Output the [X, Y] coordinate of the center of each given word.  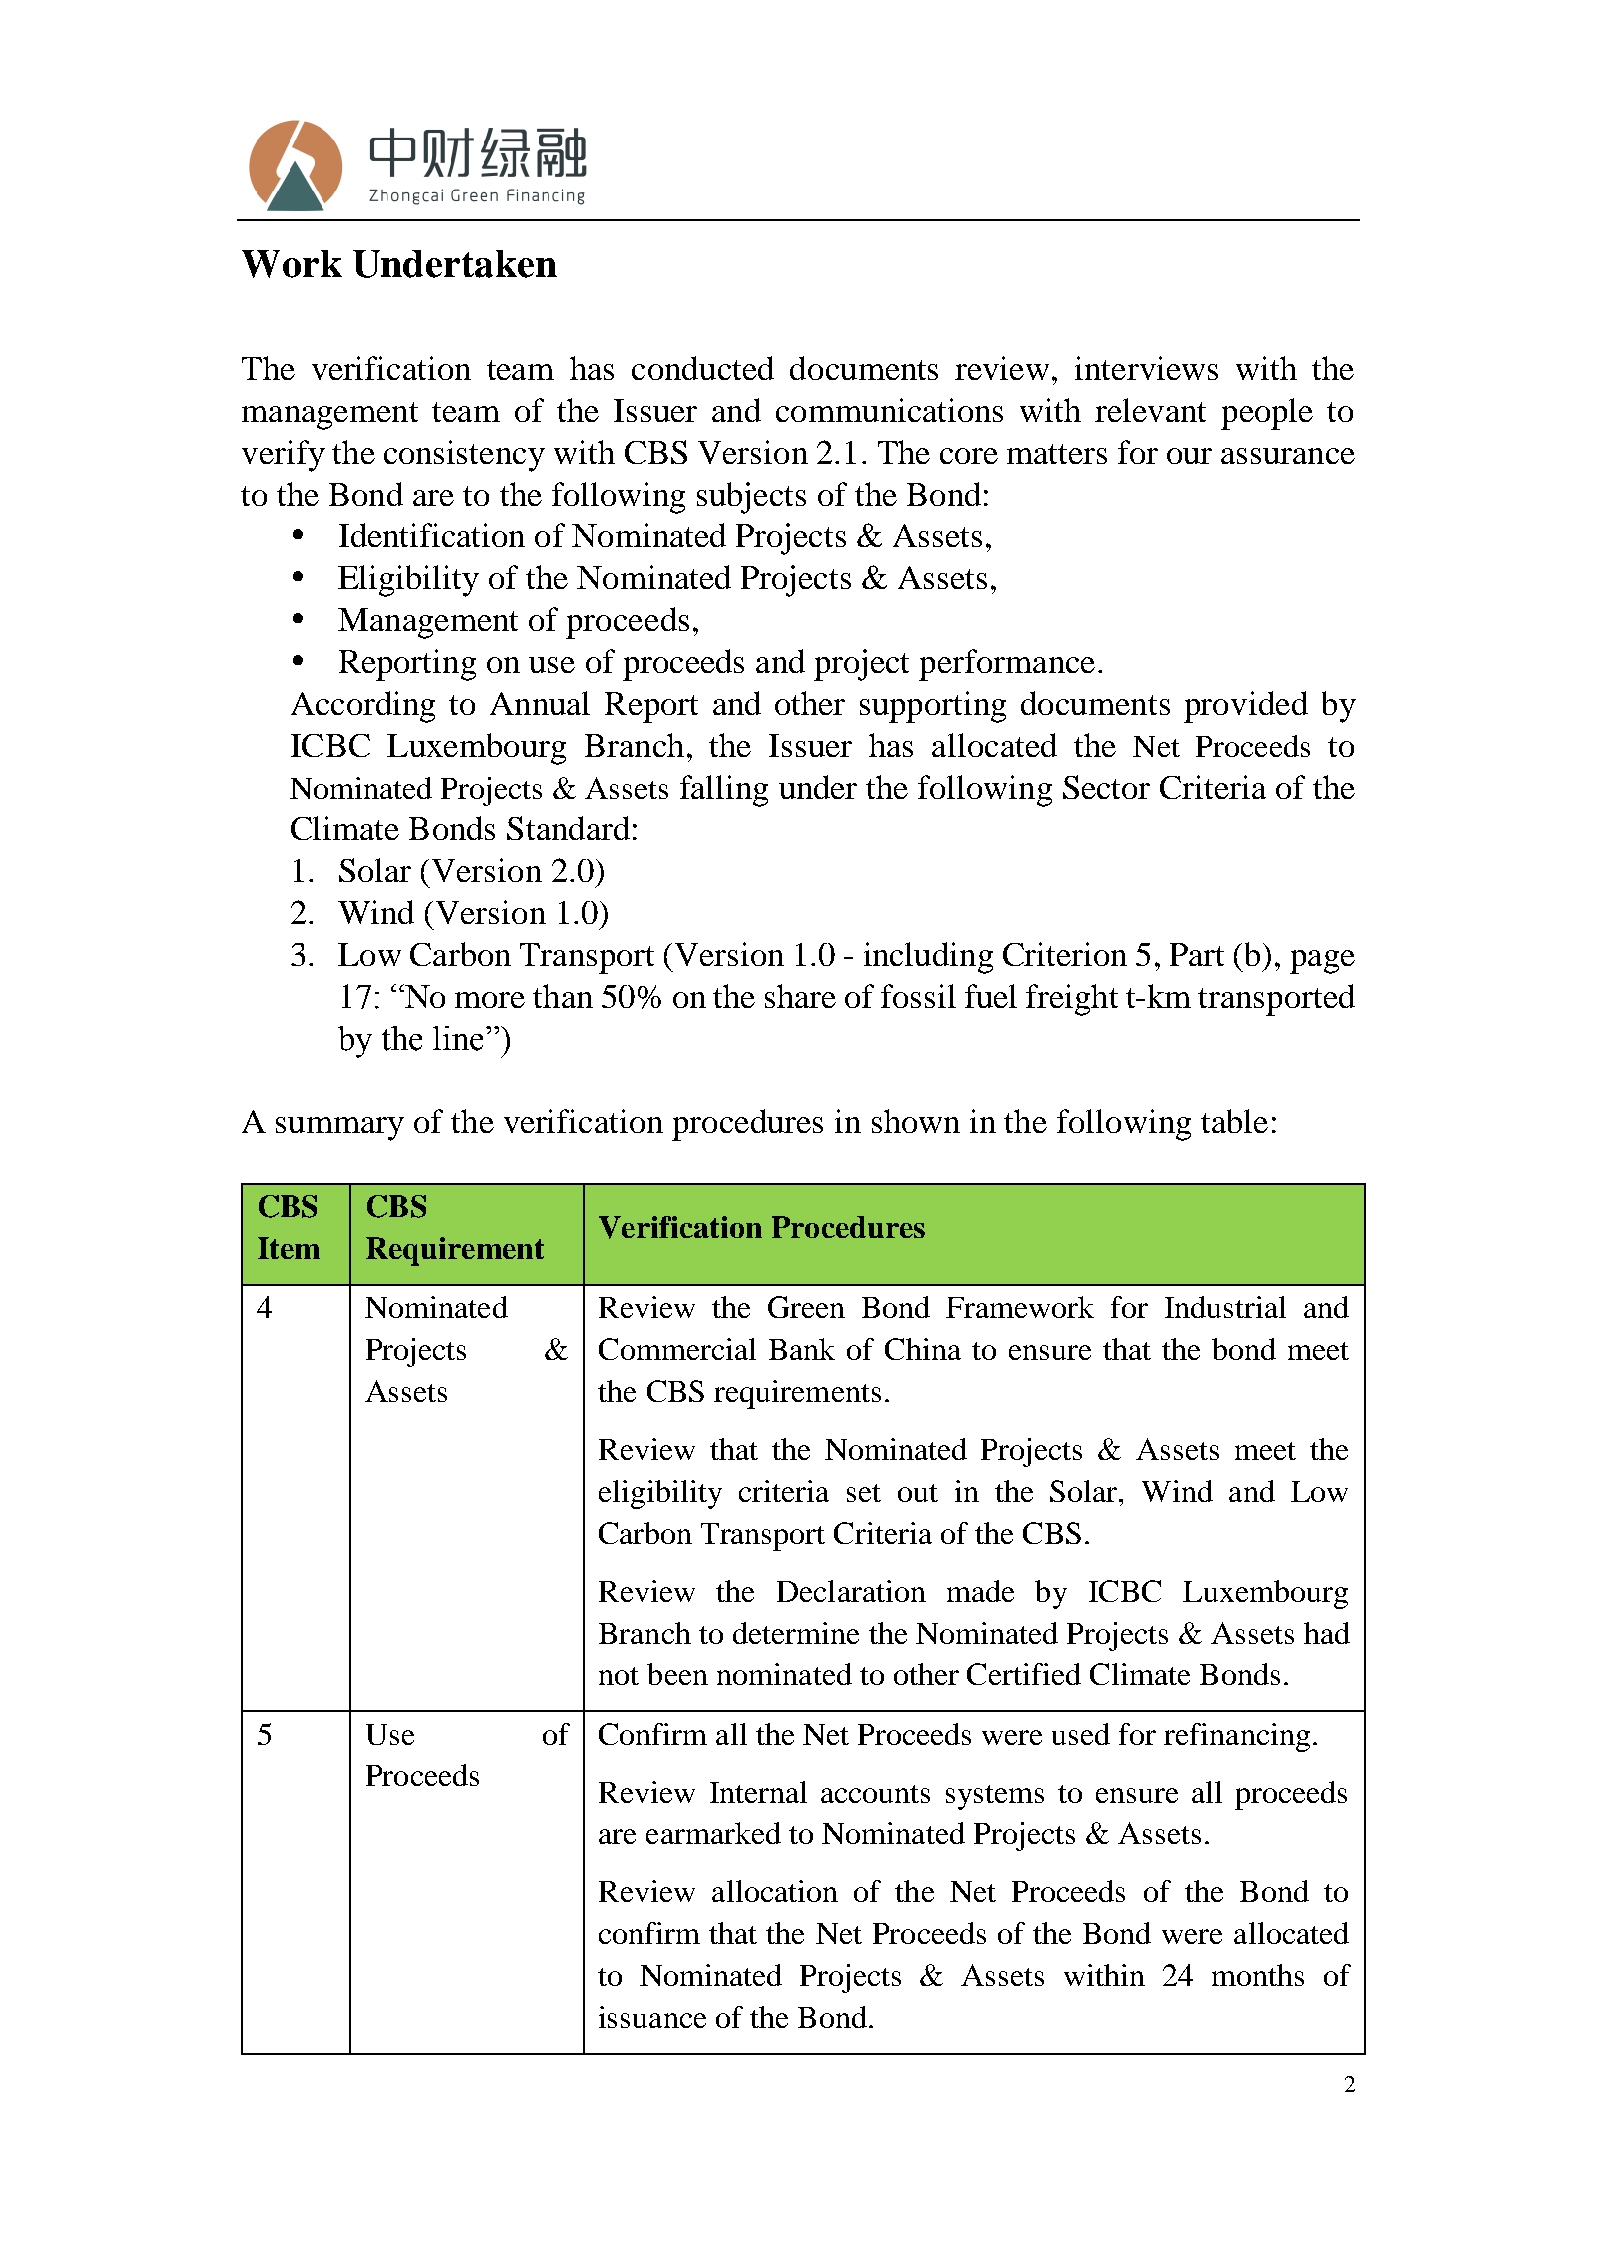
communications [889, 410]
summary [340, 1129]
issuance [652, 2017]
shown [916, 1121]
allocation [775, 1891]
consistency [464, 456]
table [1234, 1121]
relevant [1150, 410]
